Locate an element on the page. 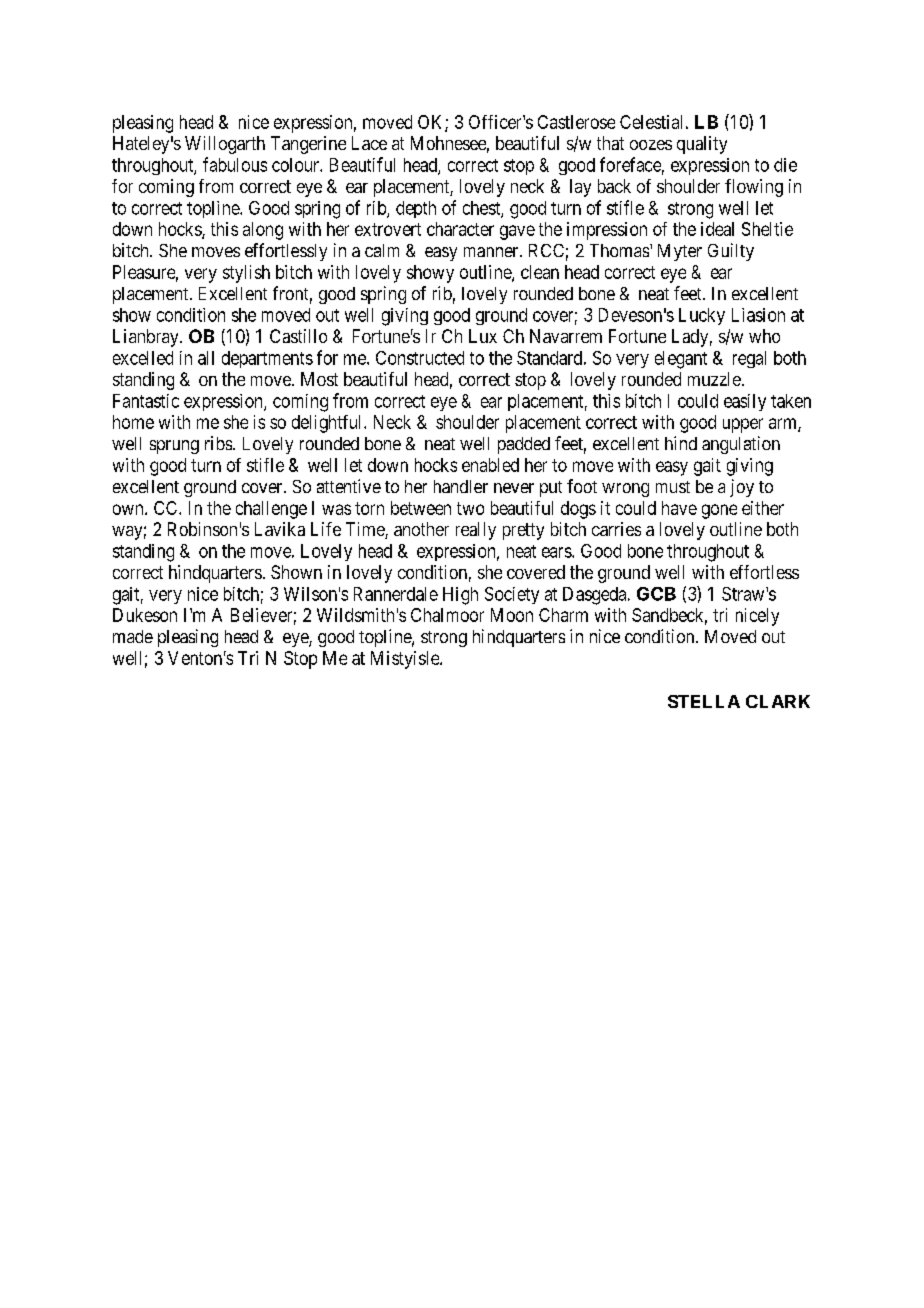 The height and width of the image is (1308, 924). made is located at coordinates (133, 636).
